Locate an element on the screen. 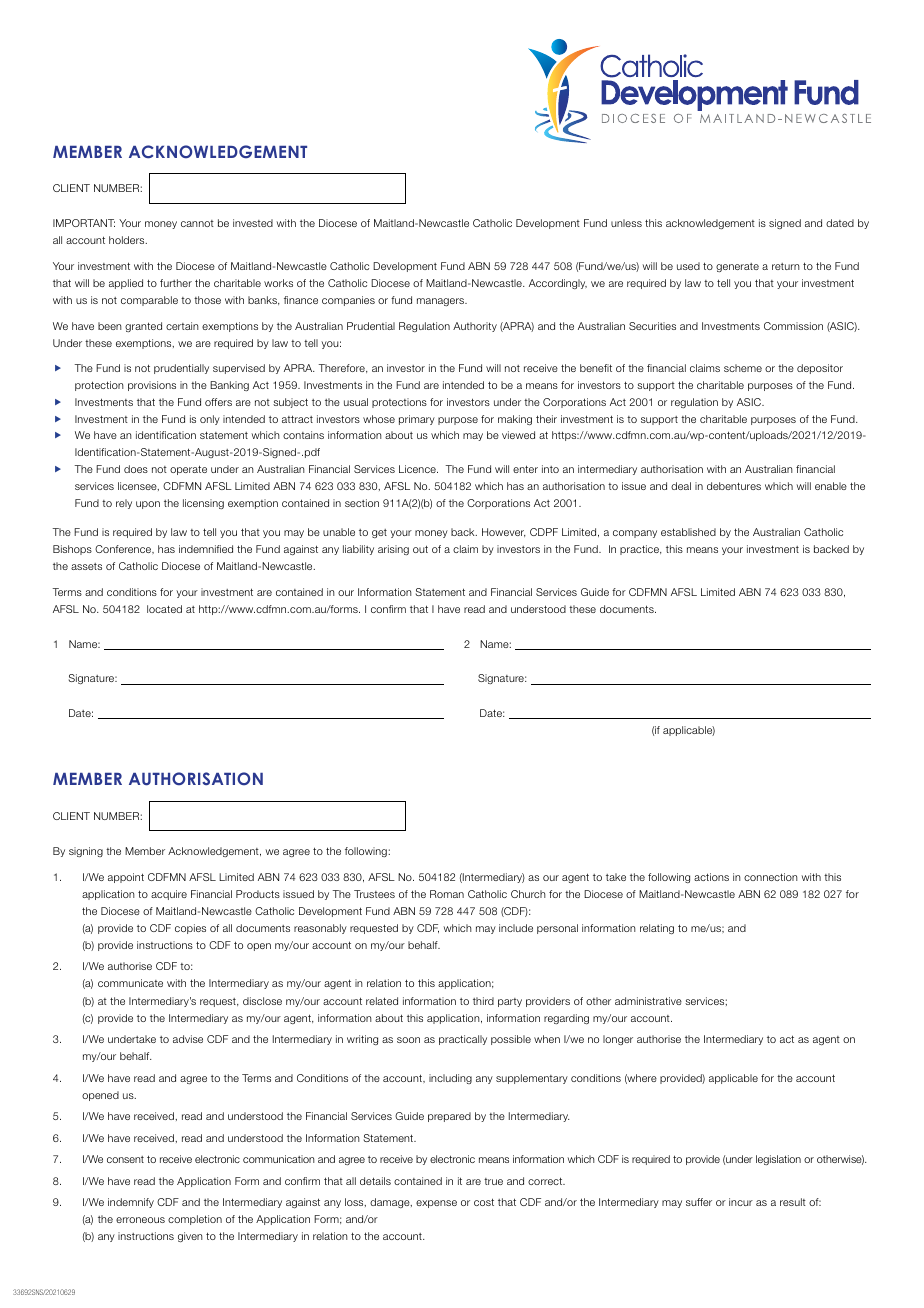 The image size is (924, 1308). incur is located at coordinates (741, 1202).
